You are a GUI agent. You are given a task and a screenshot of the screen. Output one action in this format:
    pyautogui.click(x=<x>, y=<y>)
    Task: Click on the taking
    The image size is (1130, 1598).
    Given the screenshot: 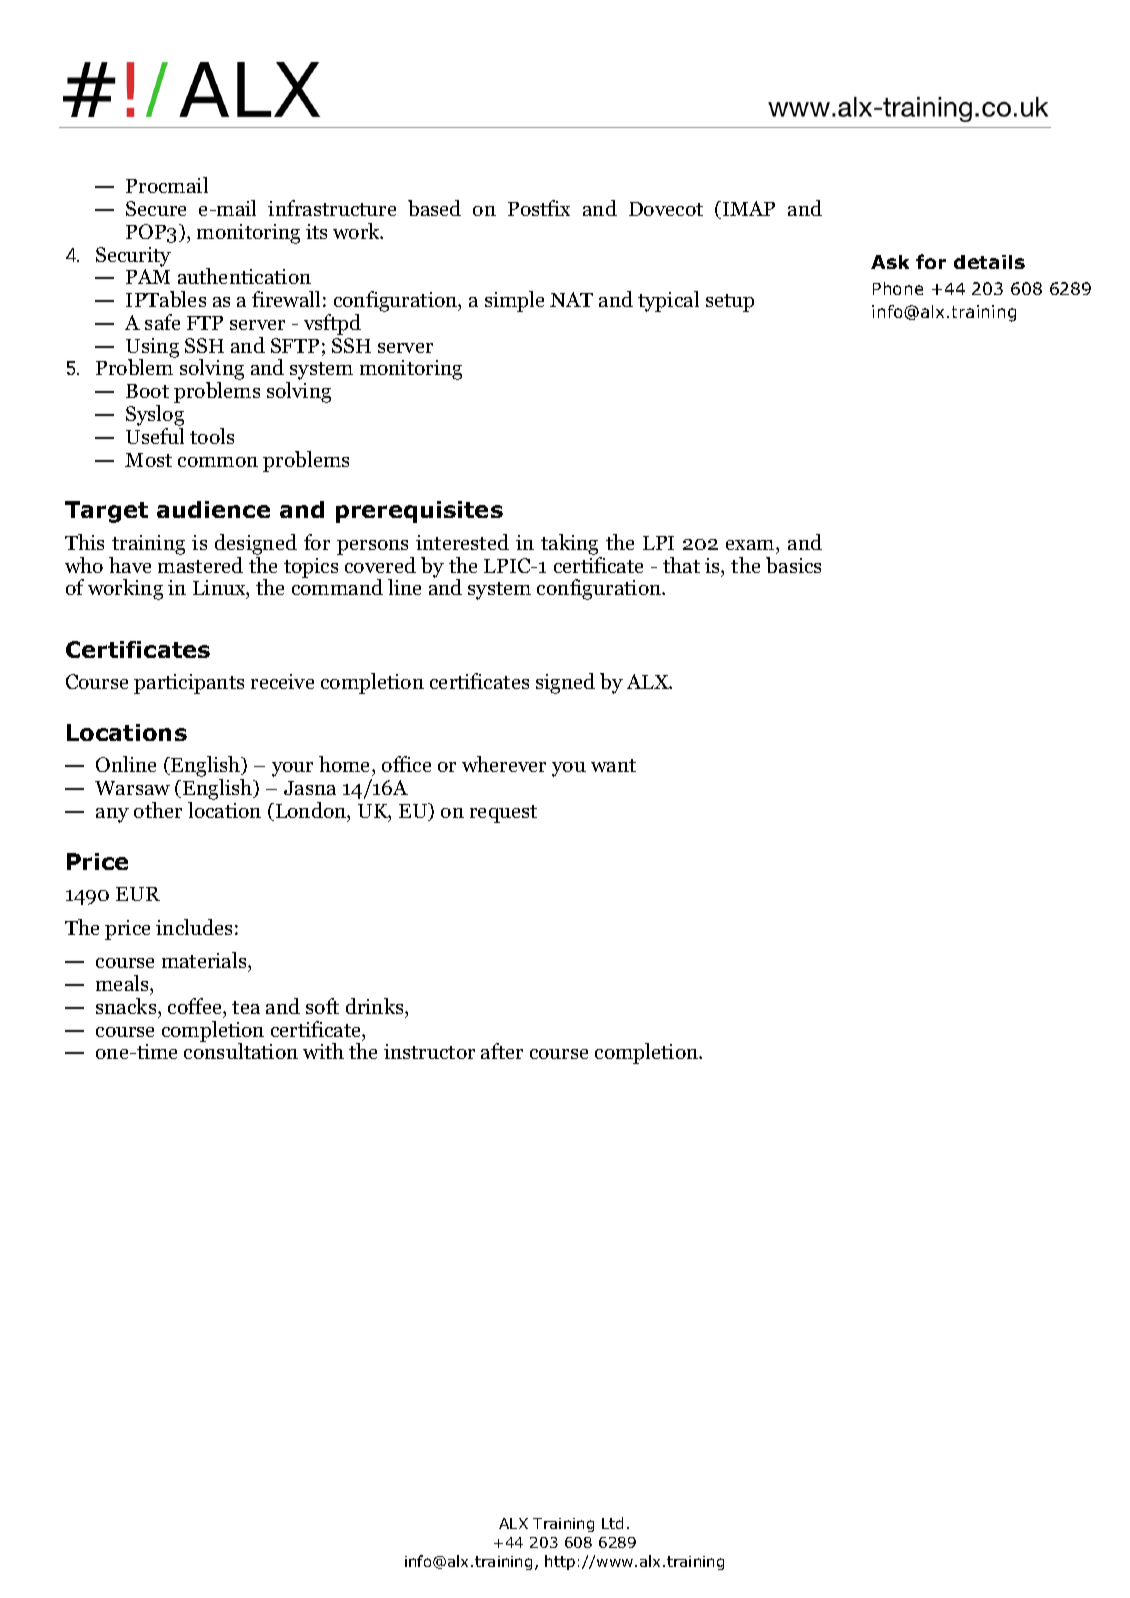 What is the action you would take?
    pyautogui.click(x=569, y=544)
